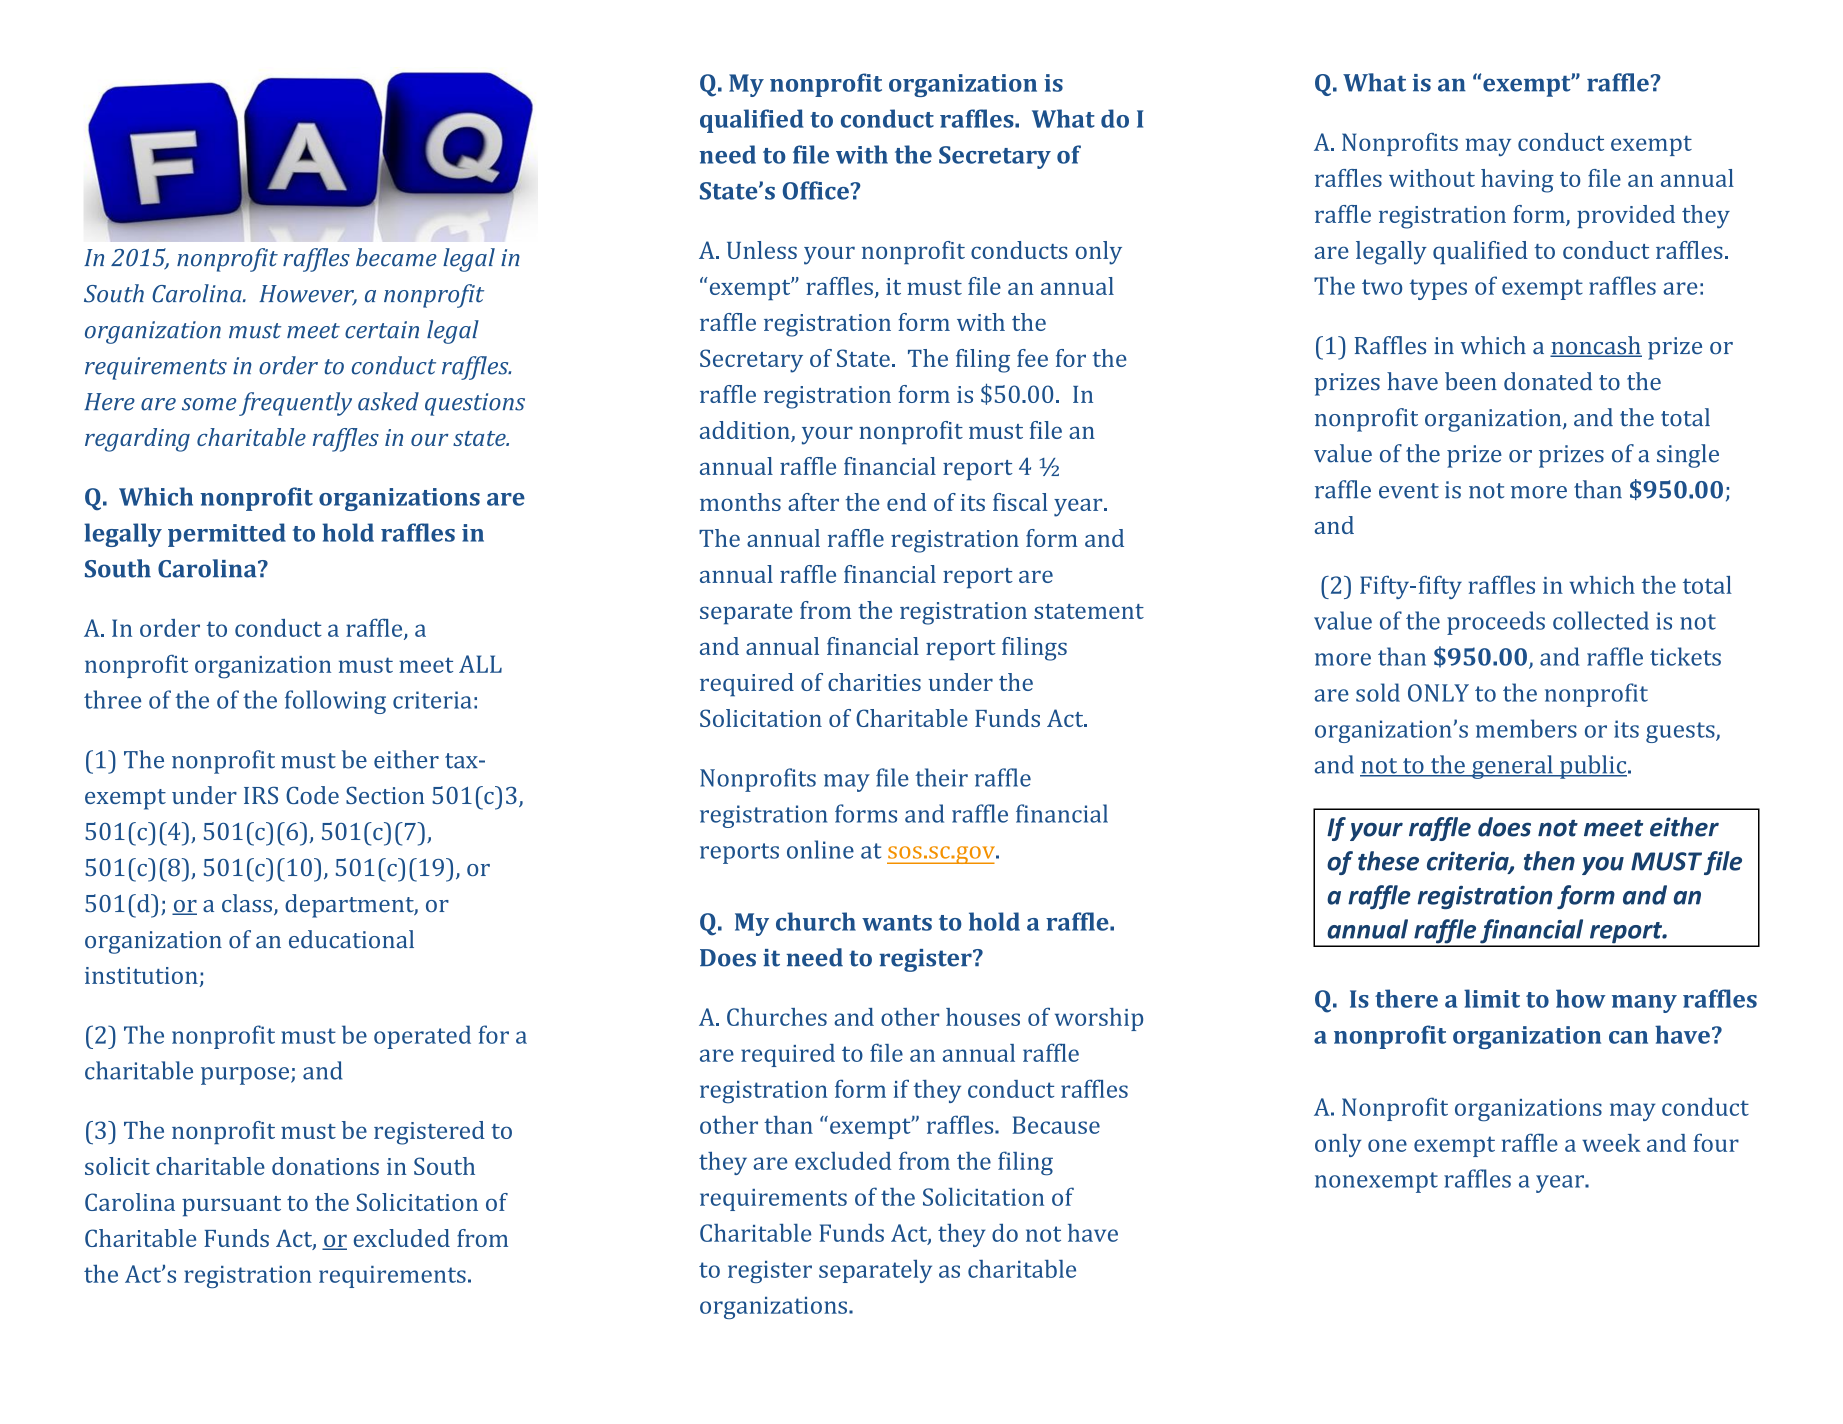  What do you see at coordinates (1409, 491) in the document?
I see `event` at bounding box center [1409, 491].
